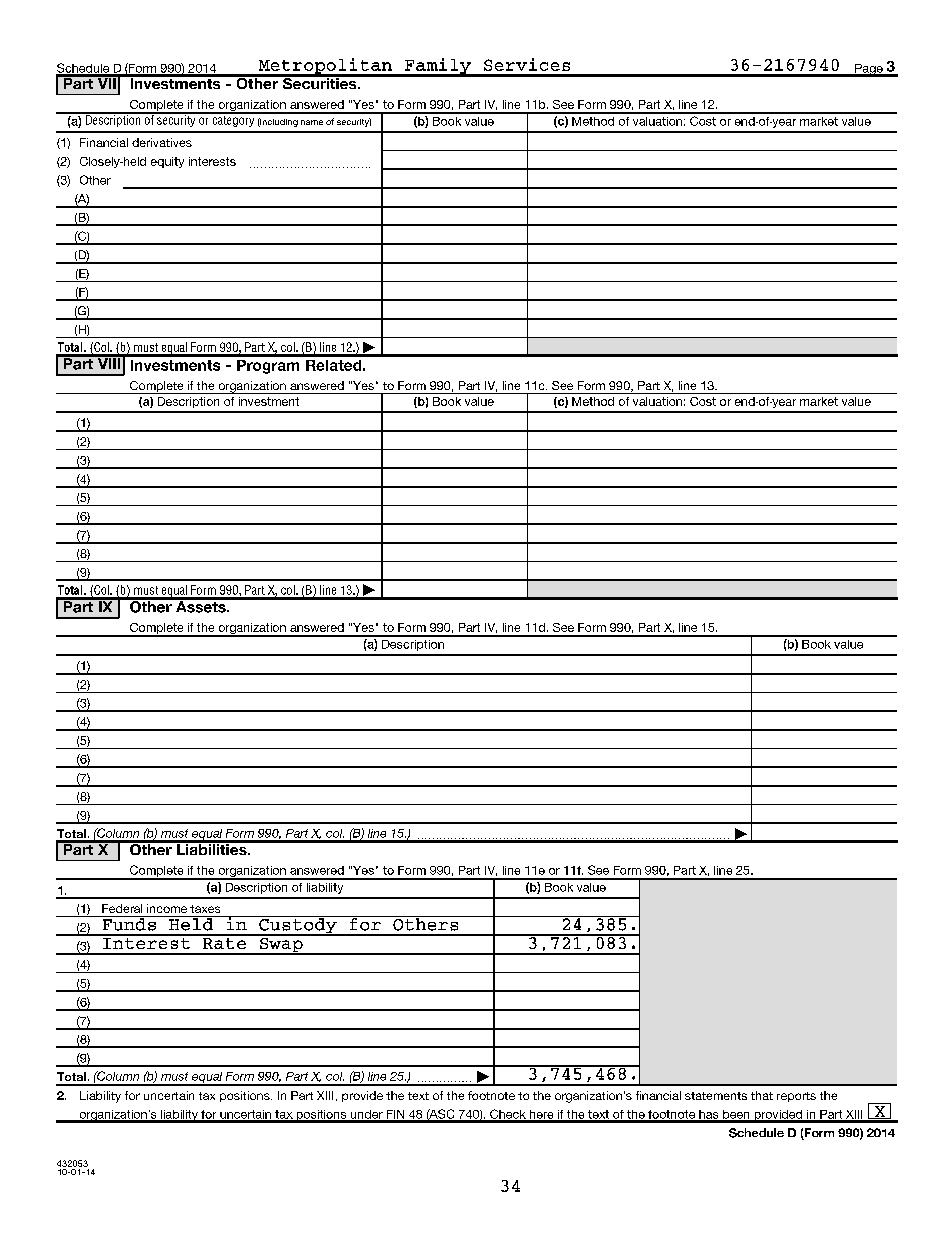 The width and height of the image is (952, 1233). Describe the element at coordinates (205, 909) in the image. I see `taxes` at that location.
